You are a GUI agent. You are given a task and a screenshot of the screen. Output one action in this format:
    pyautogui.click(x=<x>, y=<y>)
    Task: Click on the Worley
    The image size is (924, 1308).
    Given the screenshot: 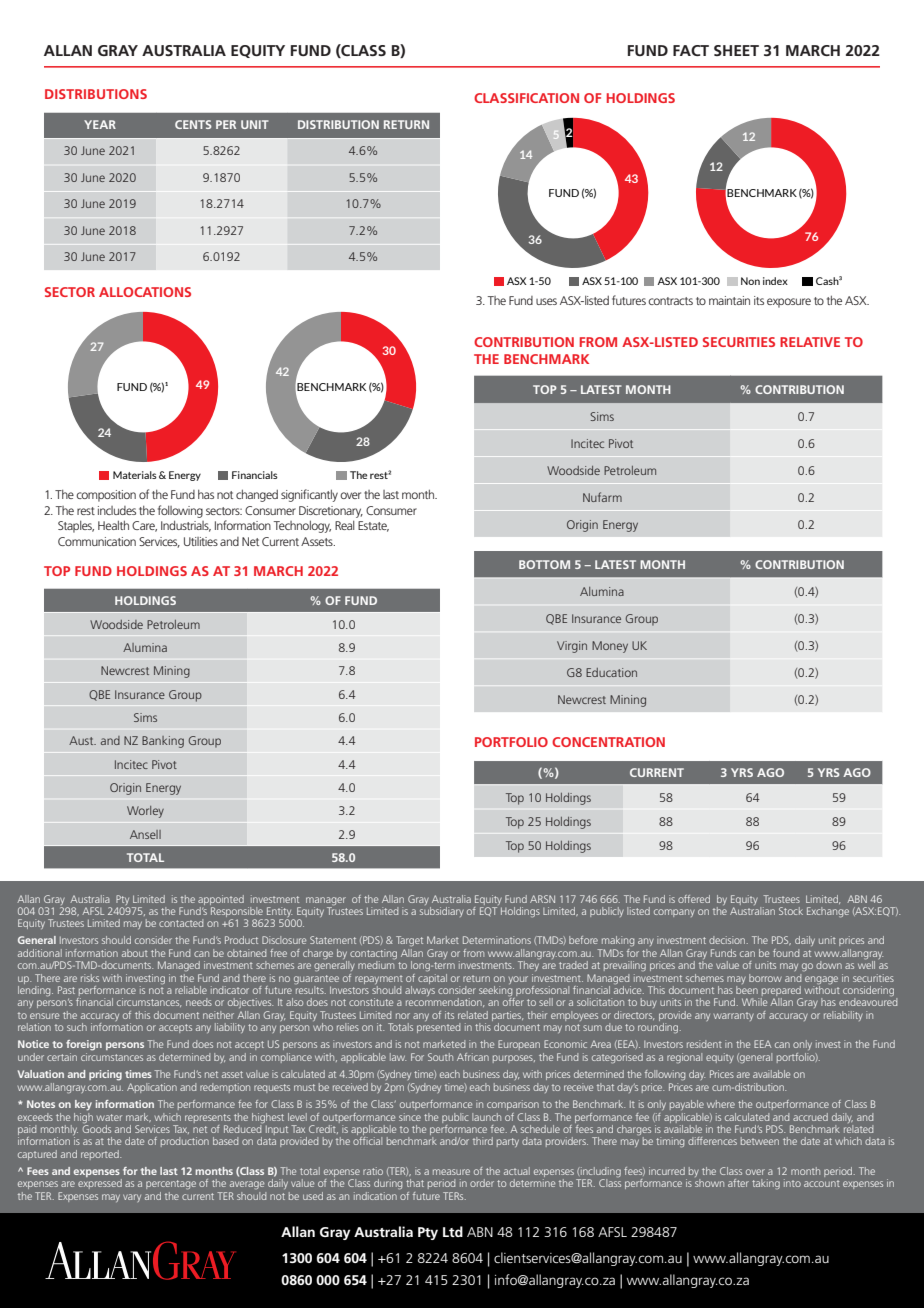 What is the action you would take?
    pyautogui.click(x=145, y=812)
